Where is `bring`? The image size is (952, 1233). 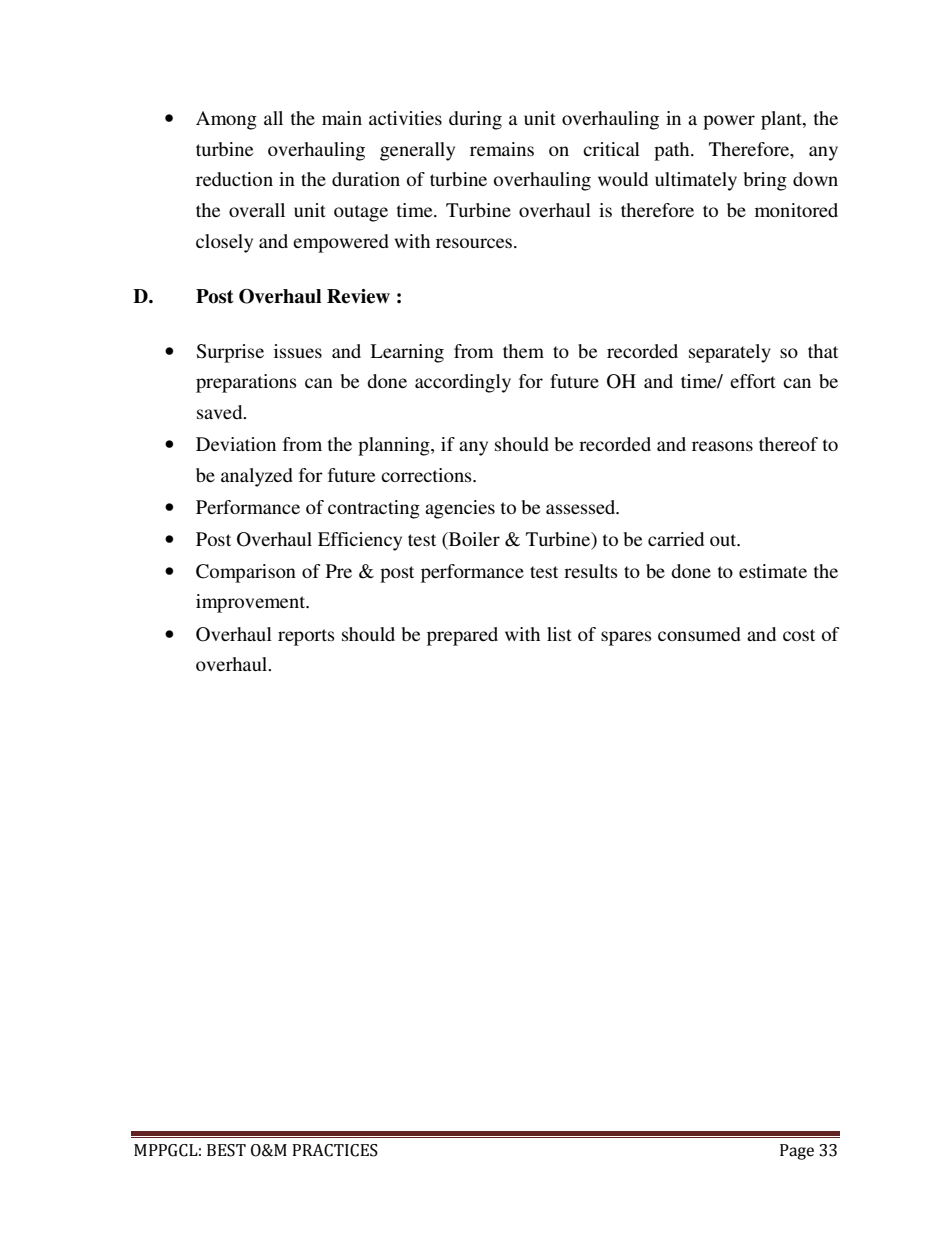 bring is located at coordinates (765, 181).
